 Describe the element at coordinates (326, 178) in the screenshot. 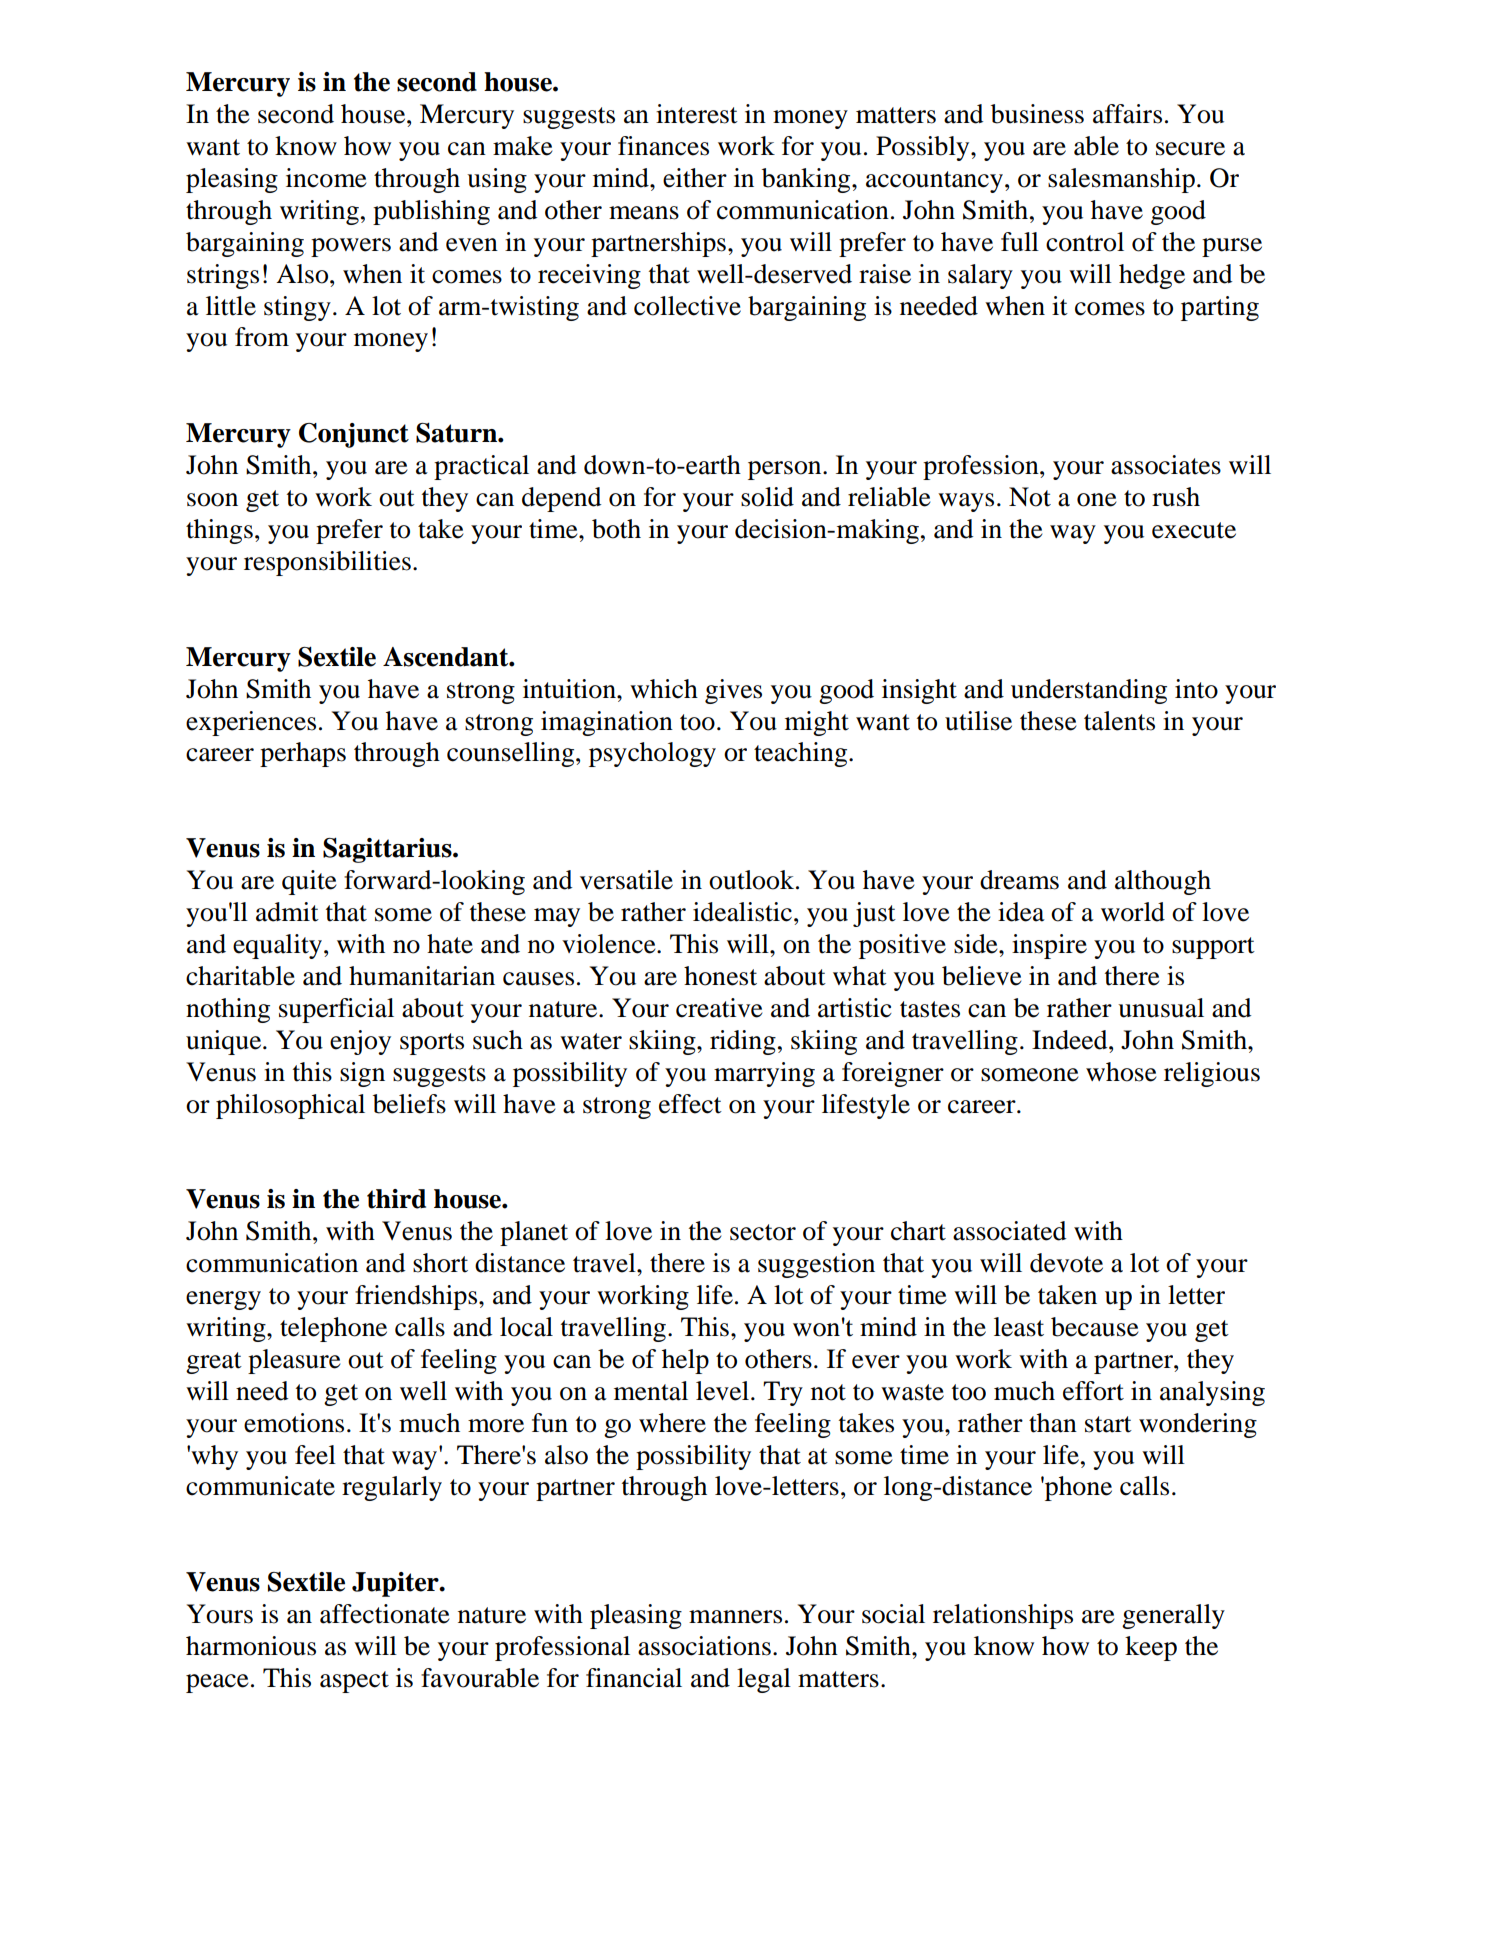

I see `income` at that location.
